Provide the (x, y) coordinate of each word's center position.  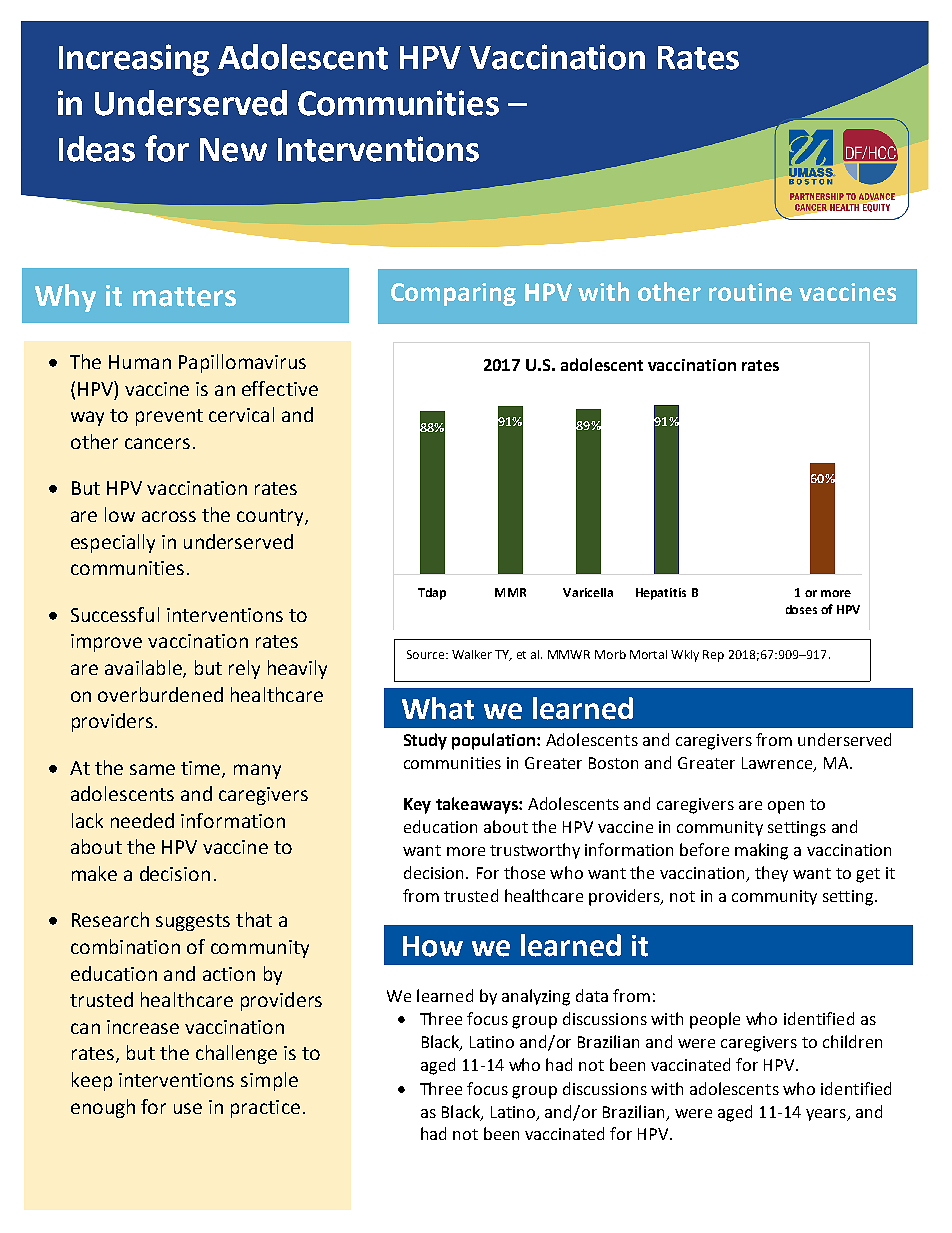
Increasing (134, 60)
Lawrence (777, 763)
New (233, 150)
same (152, 769)
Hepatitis (661, 594)
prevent (169, 417)
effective (280, 388)
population (495, 741)
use (188, 1108)
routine (750, 292)
